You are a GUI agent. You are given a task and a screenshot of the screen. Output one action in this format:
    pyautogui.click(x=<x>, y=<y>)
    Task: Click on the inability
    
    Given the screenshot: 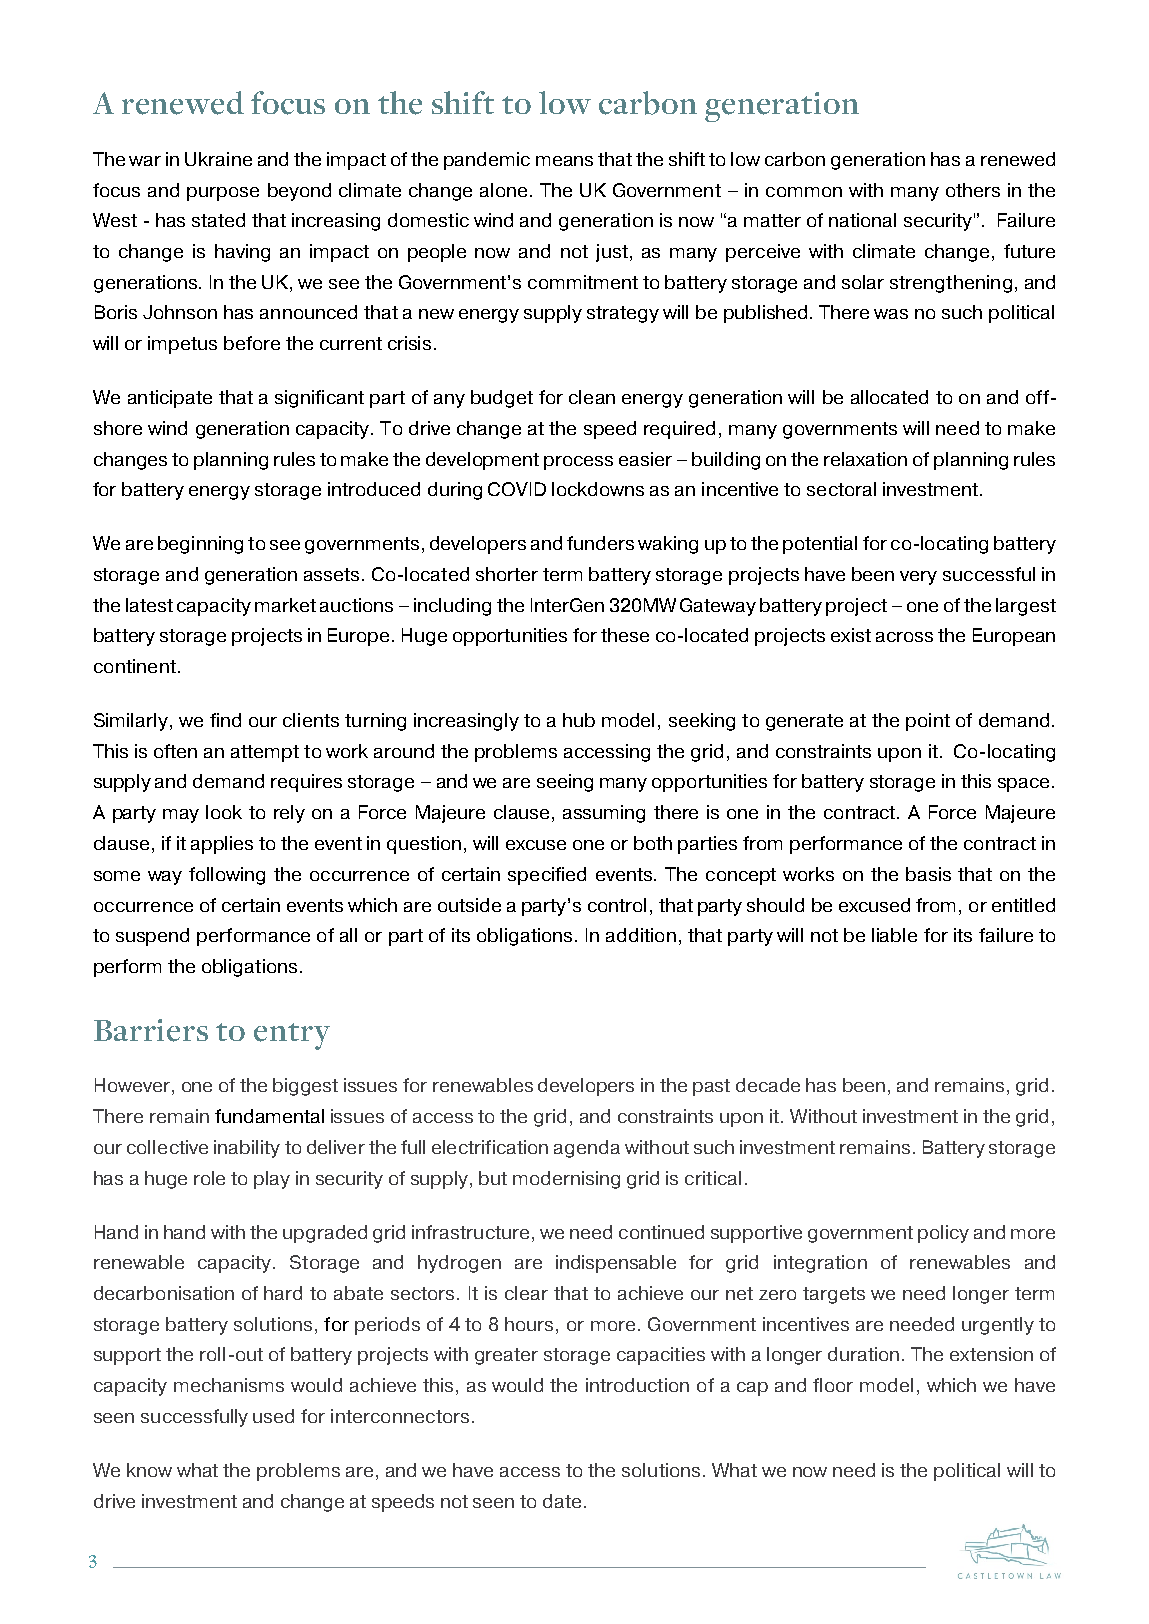 What is the action you would take?
    pyautogui.click(x=247, y=1149)
